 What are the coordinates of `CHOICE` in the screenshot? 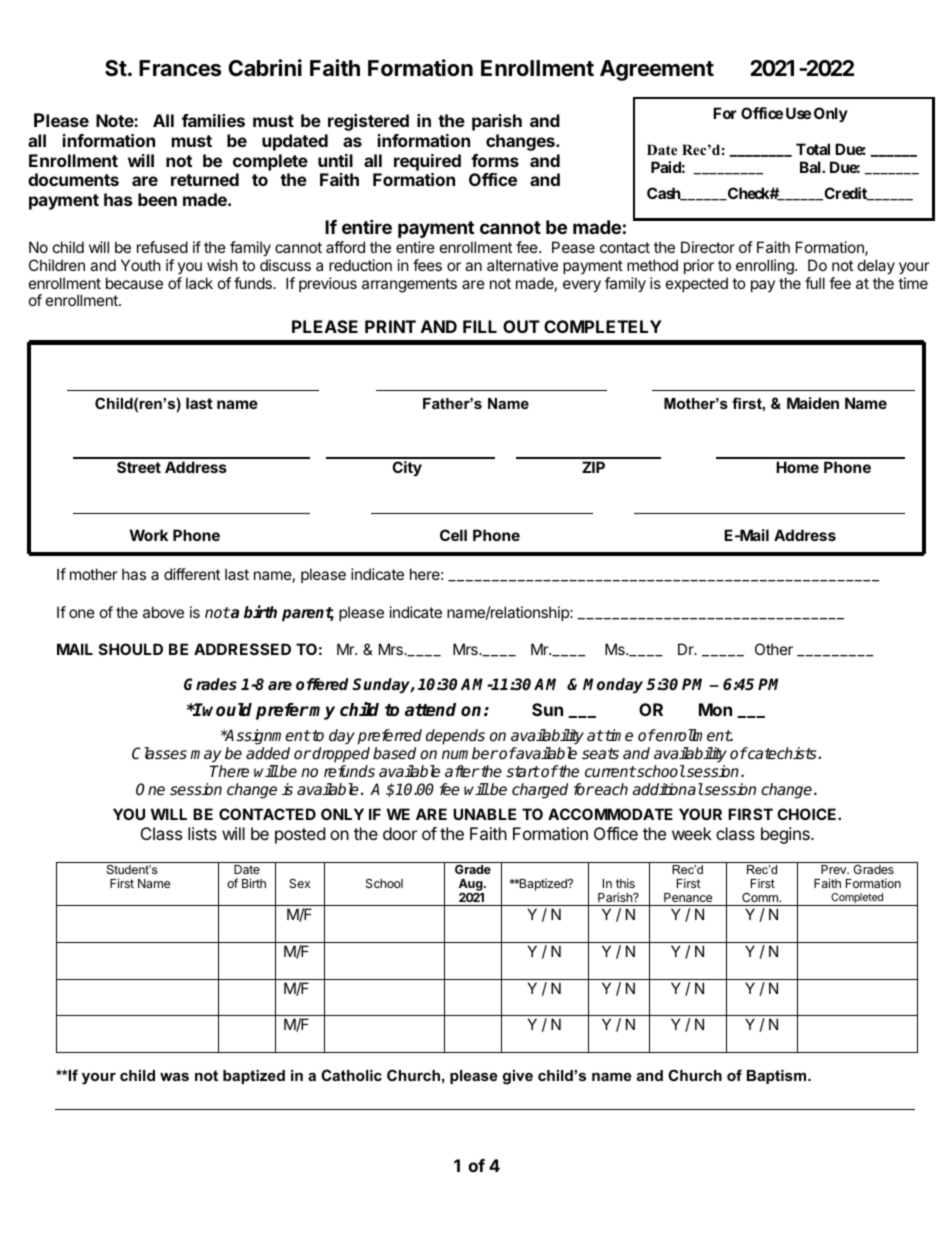 It's located at (808, 814).
